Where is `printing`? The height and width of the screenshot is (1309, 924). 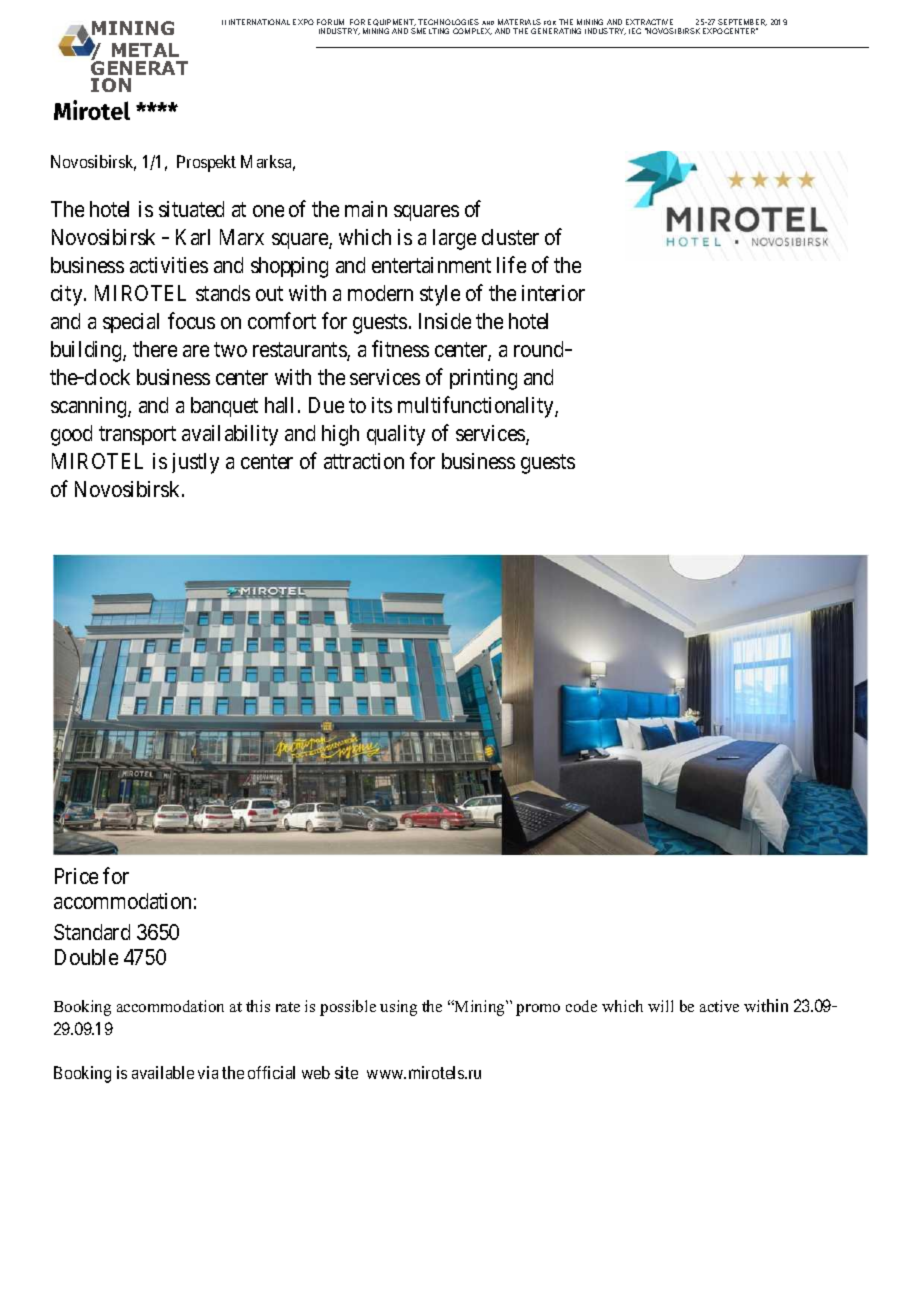 printing is located at coordinates (483, 379).
